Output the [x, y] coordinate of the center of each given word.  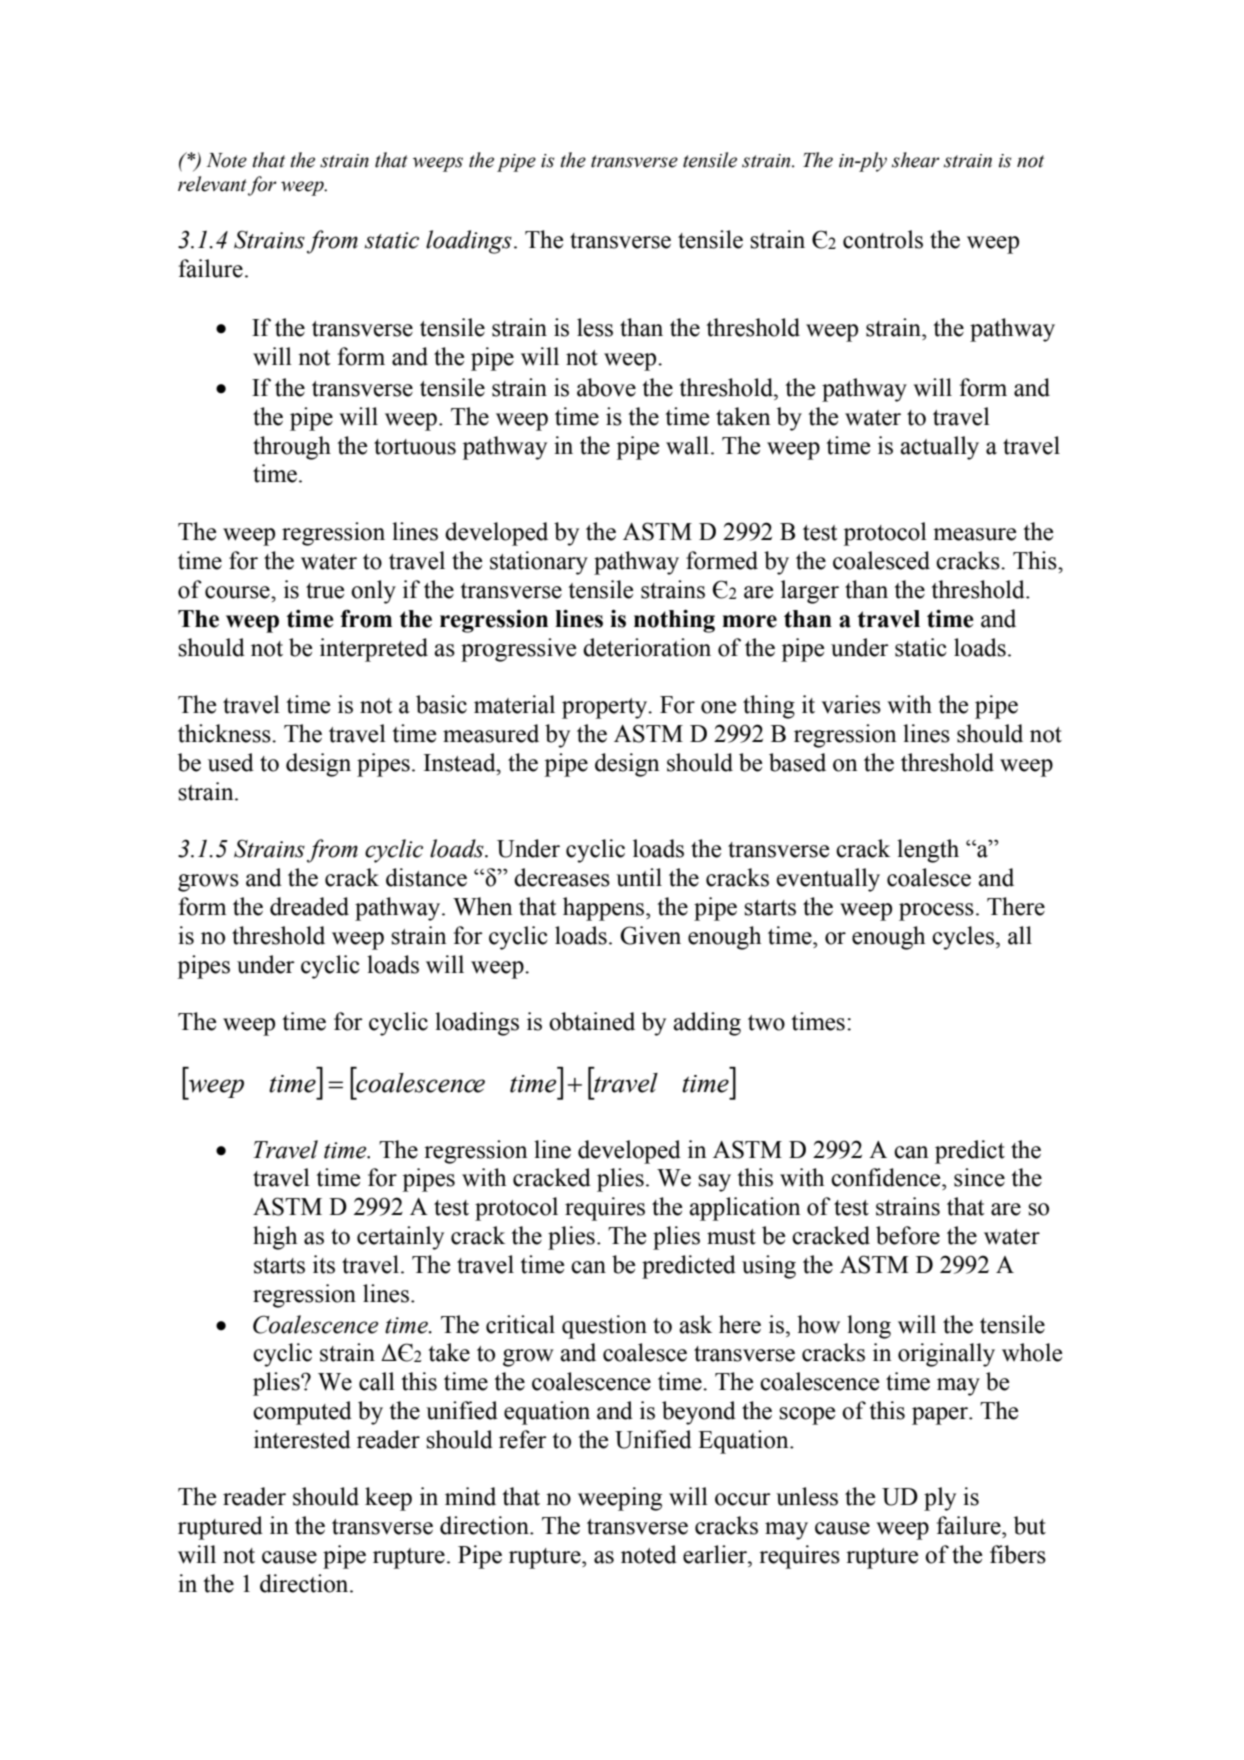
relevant [212, 184]
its [324, 1264]
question [604, 1327]
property [606, 708]
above [606, 387]
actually [939, 448]
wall [687, 445]
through [292, 448]
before [908, 1235]
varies [851, 704]
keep [388, 1499]
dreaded [309, 906]
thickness [225, 733]
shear [916, 160]
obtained [592, 1021]
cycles [963, 938]
